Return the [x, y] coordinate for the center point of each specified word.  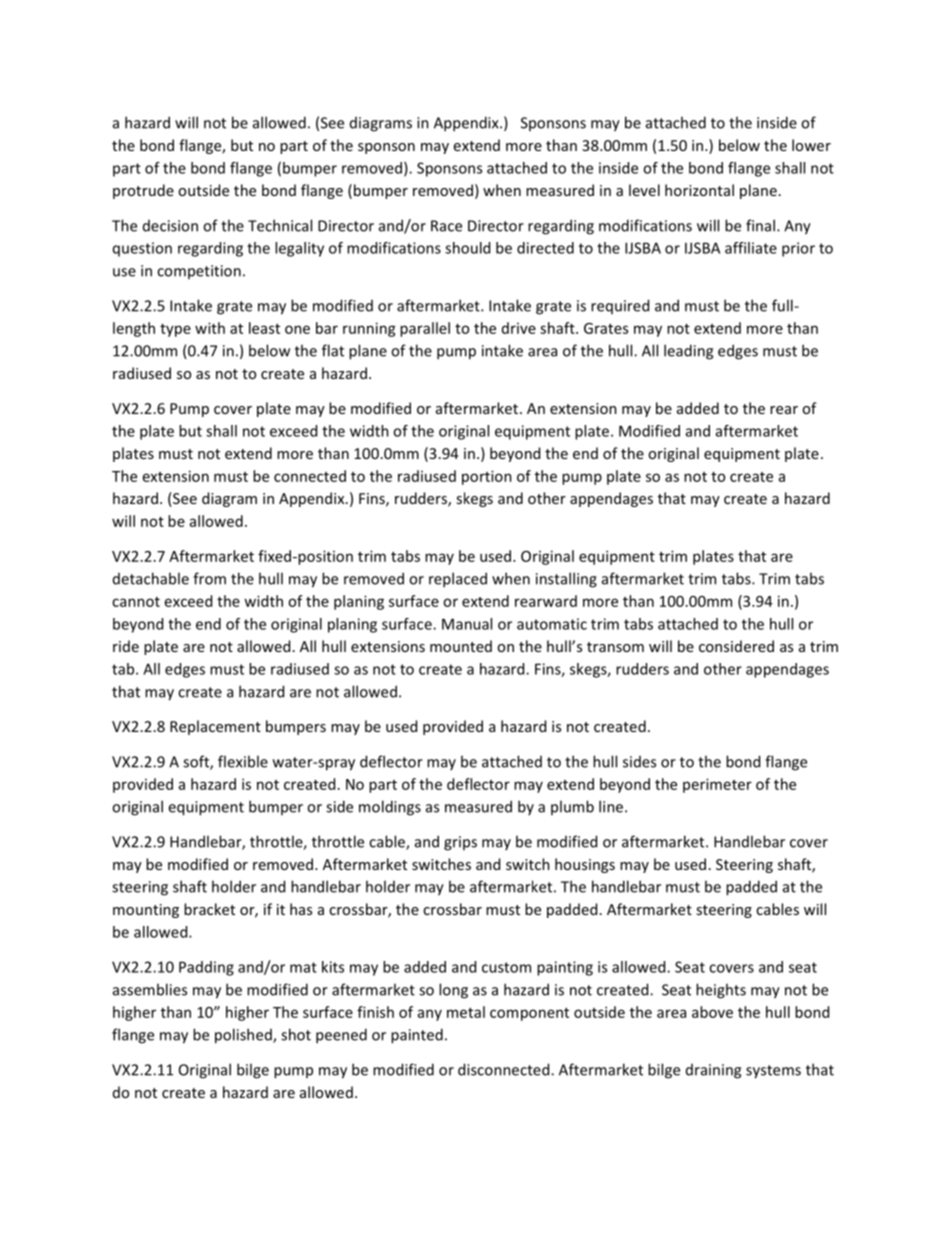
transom [615, 647]
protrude [143, 191]
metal [466, 1012]
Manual [467, 624]
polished [244, 1036]
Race [446, 226]
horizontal [699, 190]
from [209, 578]
